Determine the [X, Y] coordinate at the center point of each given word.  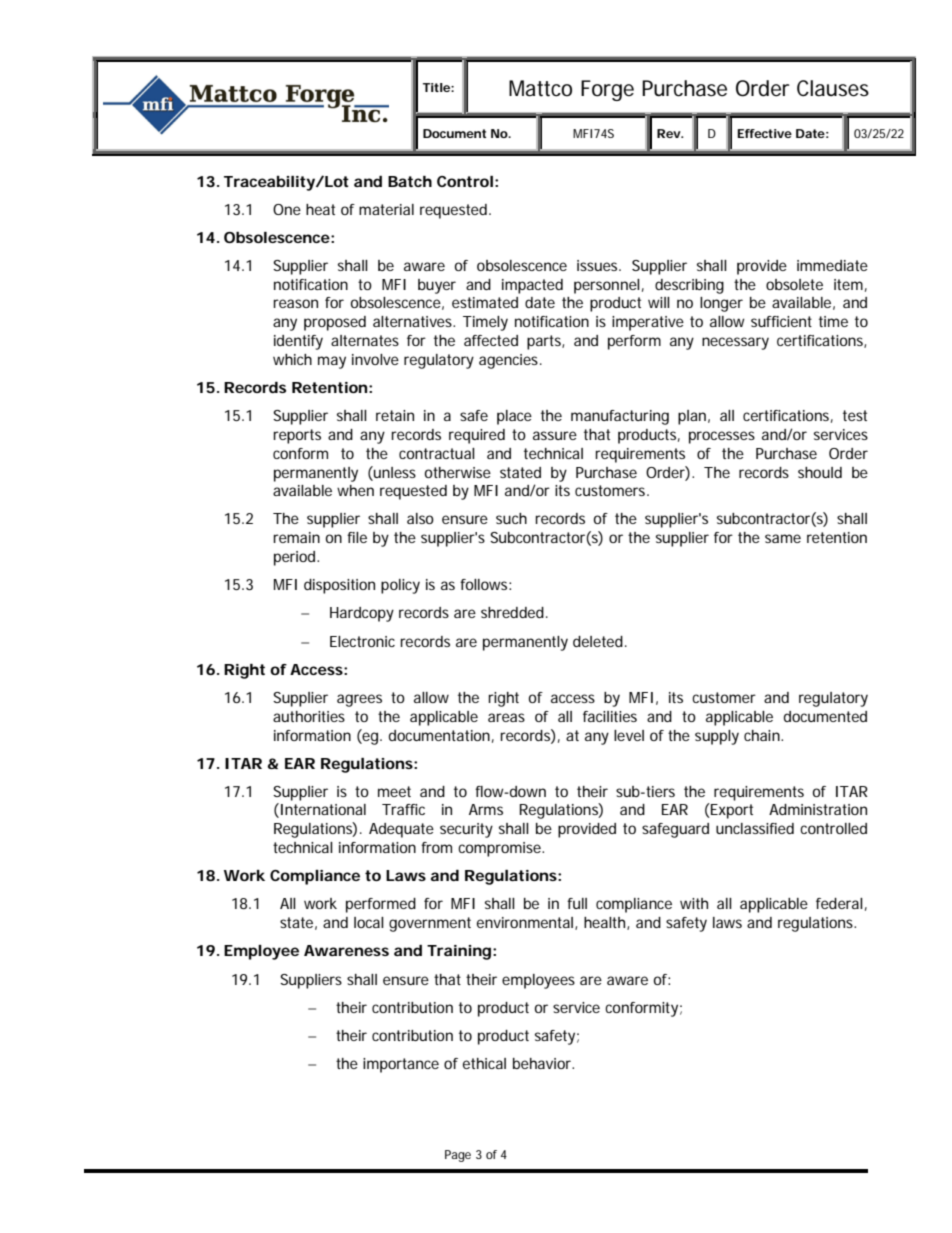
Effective [764, 133]
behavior [543, 1063]
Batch [410, 181]
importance [401, 1065]
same [783, 538]
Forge [607, 90]
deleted [598, 641]
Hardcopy [362, 614]
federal [839, 903]
